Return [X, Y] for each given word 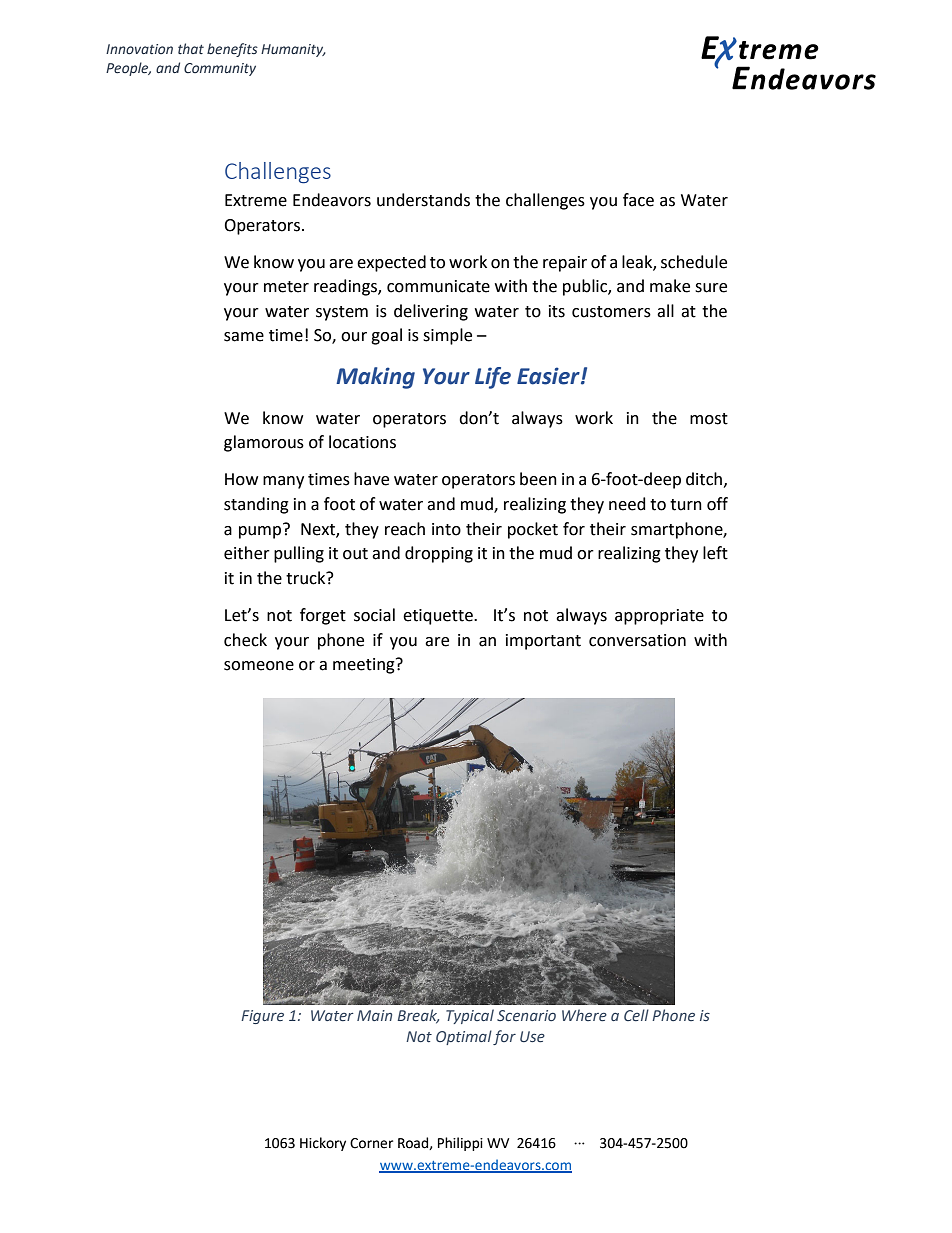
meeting [365, 666]
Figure [262, 1017]
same [244, 337]
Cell [636, 1015]
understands [423, 200]
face [638, 200]
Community [220, 69]
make [670, 286]
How [241, 479]
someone [259, 666]
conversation [637, 640]
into [446, 529]
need [627, 504]
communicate [438, 286]
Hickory [323, 1144]
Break [418, 1016]
